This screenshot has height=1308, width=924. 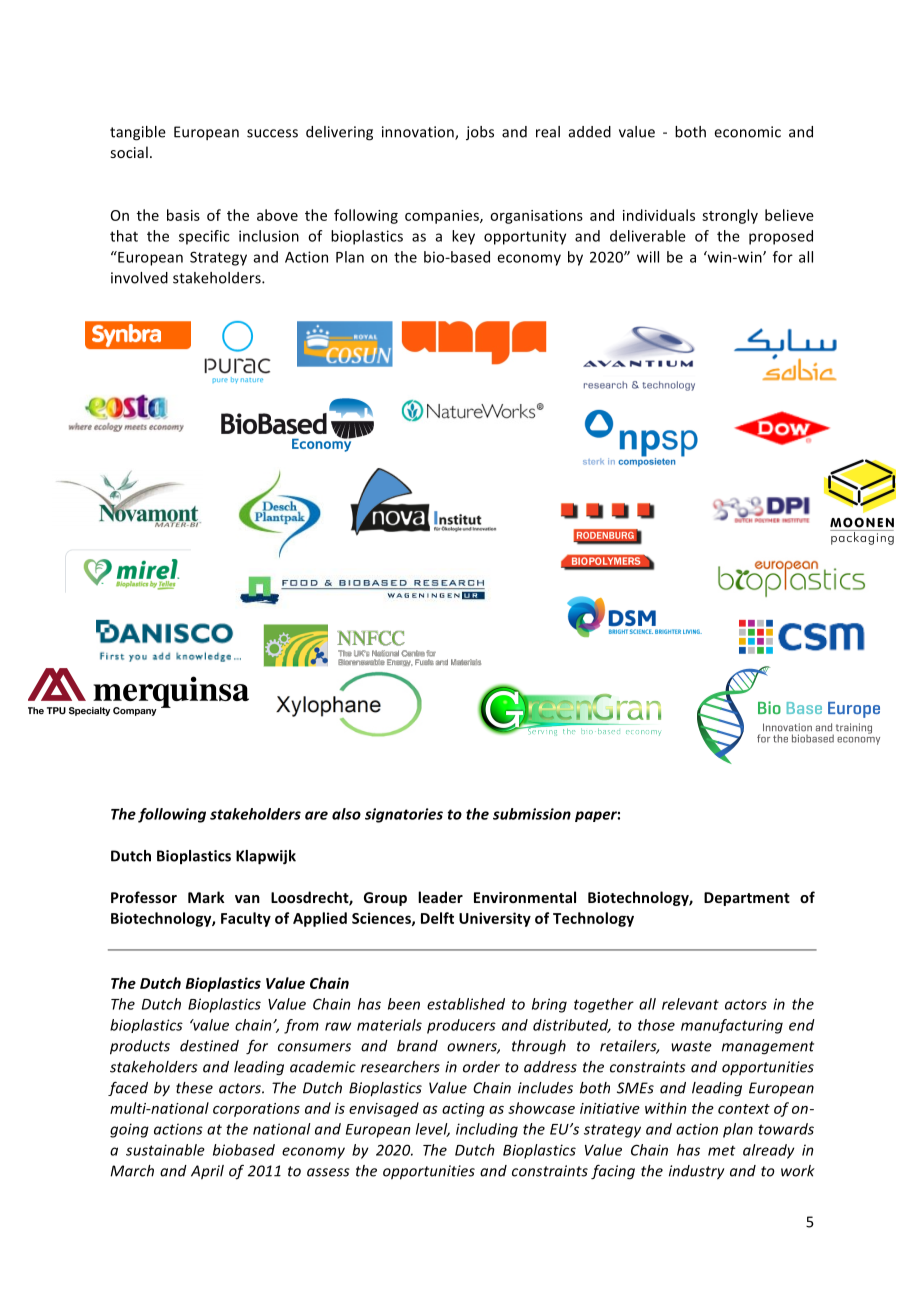 I want to click on jobs, so click(x=480, y=133).
